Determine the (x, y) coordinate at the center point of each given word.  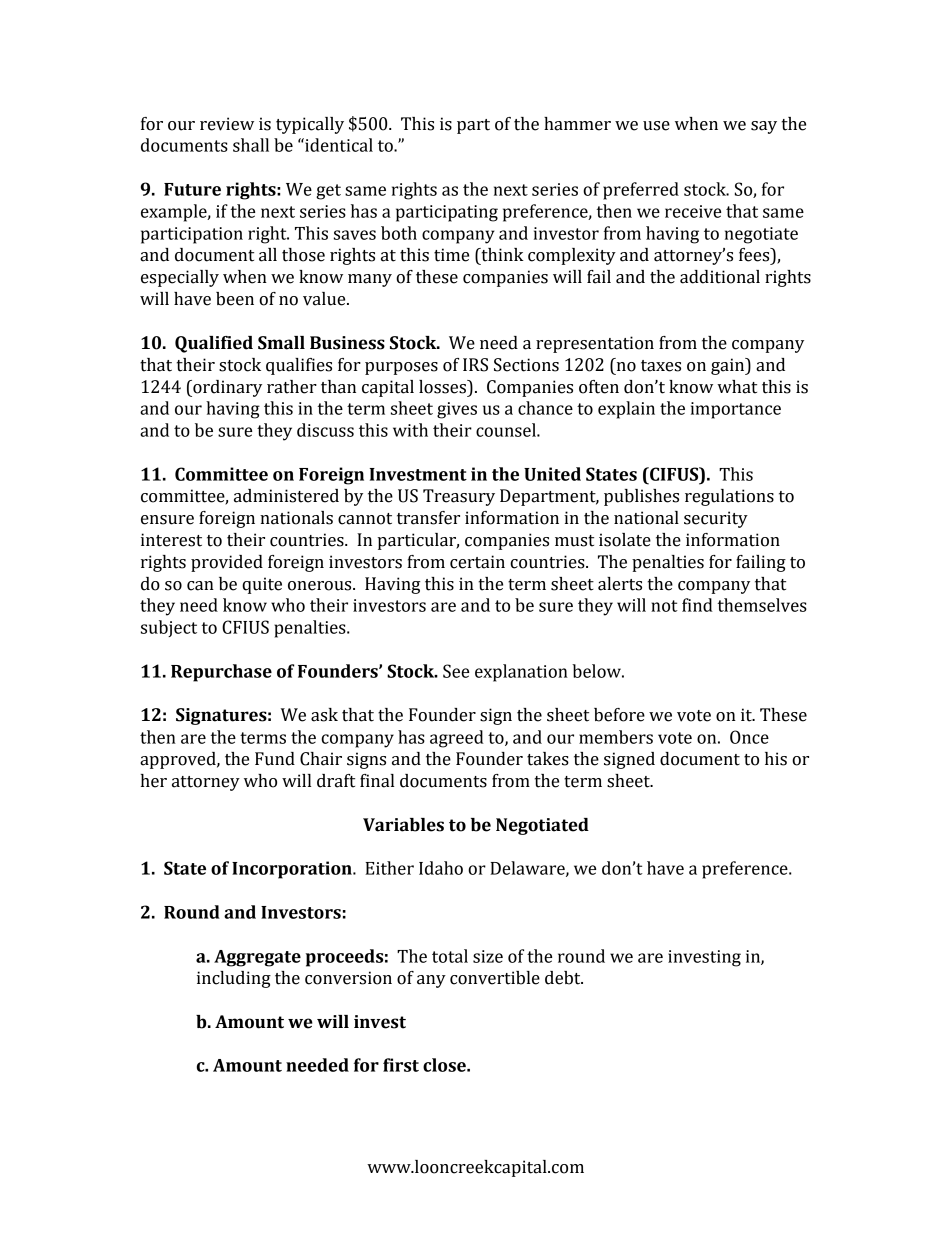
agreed (457, 739)
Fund (275, 759)
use (656, 126)
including (234, 979)
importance (736, 410)
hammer (577, 124)
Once (749, 737)
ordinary (226, 388)
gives (457, 410)
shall (251, 145)
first (401, 1065)
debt (564, 978)
